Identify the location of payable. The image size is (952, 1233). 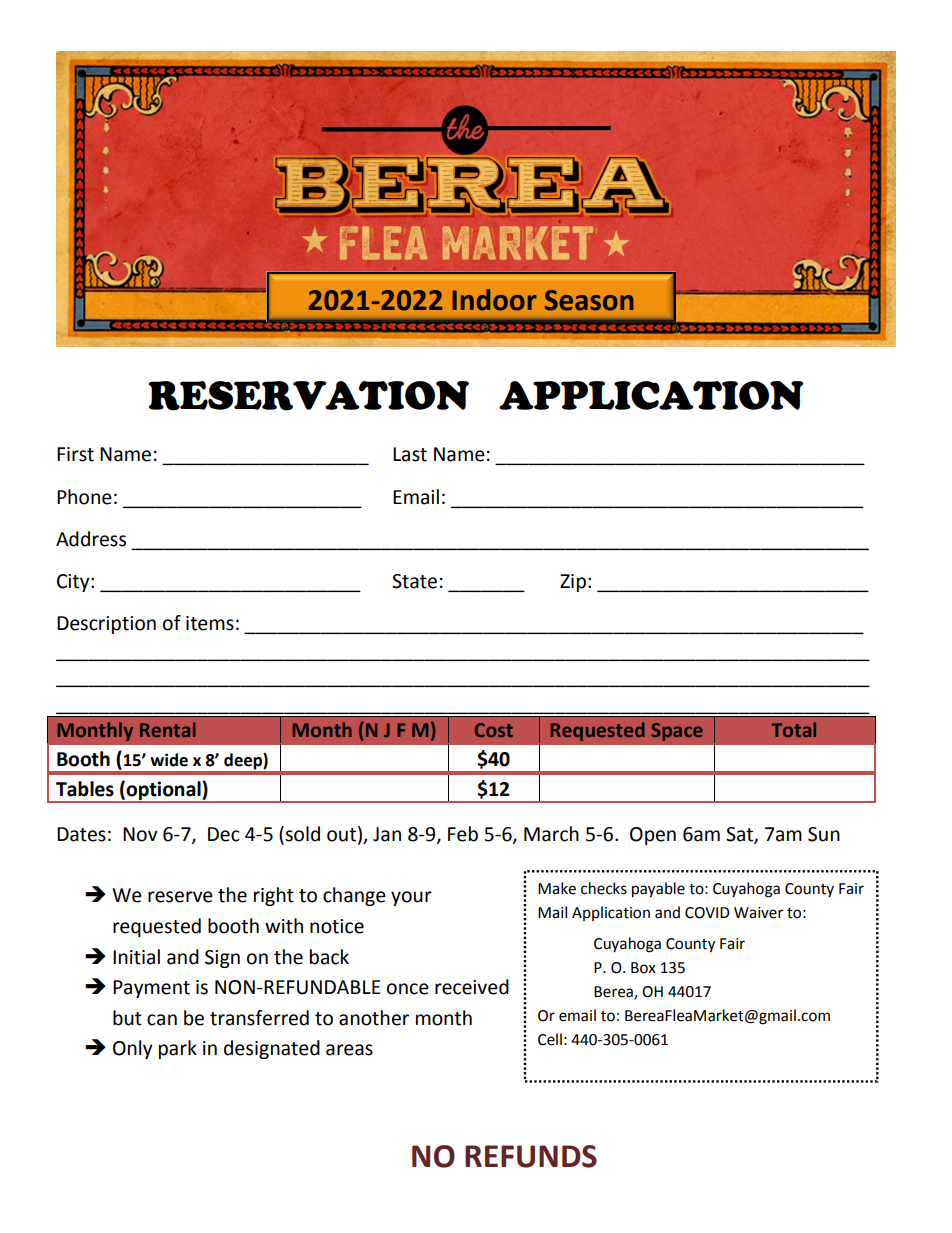
(658, 890).
